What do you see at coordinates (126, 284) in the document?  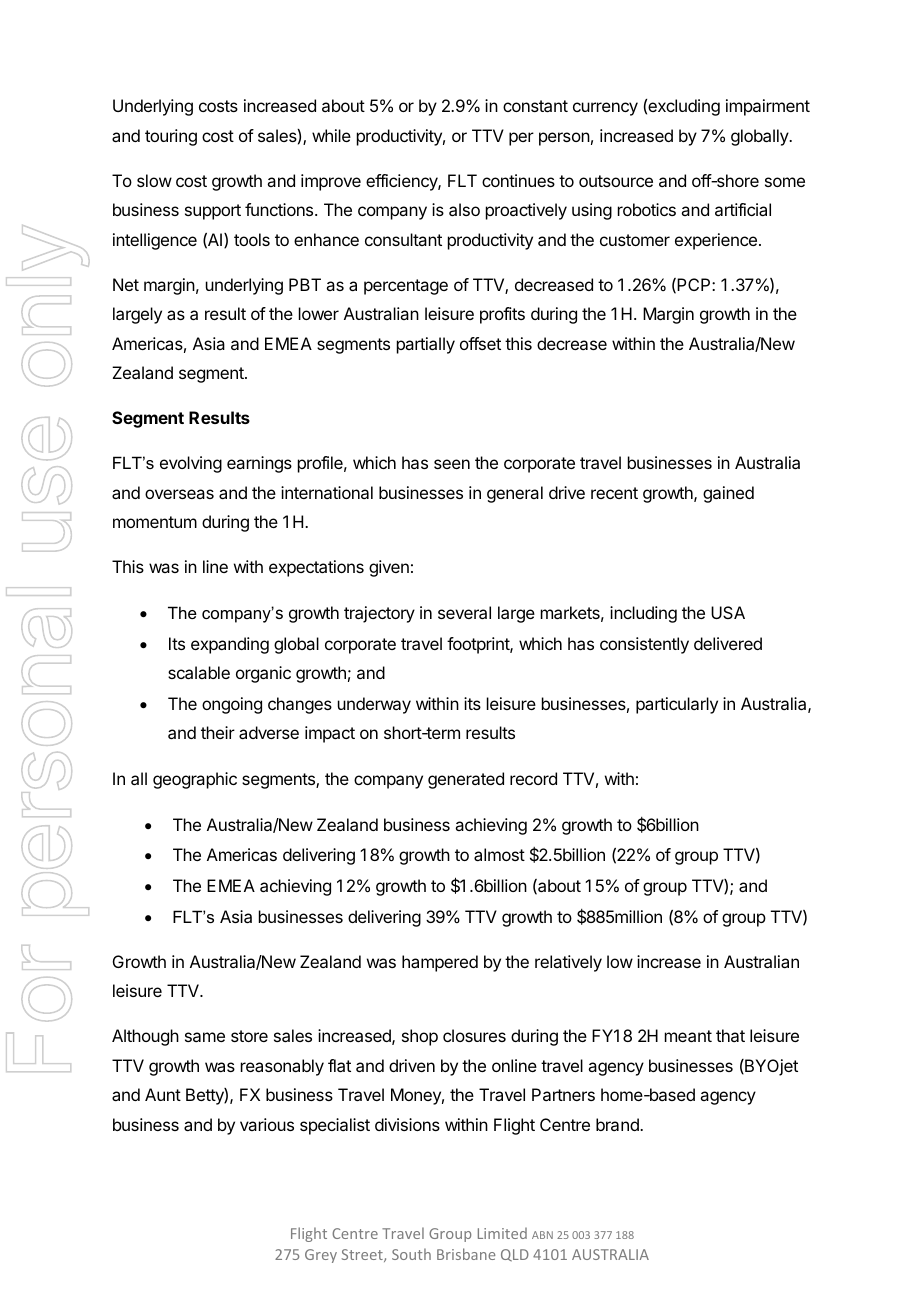 I see `Net` at bounding box center [126, 284].
